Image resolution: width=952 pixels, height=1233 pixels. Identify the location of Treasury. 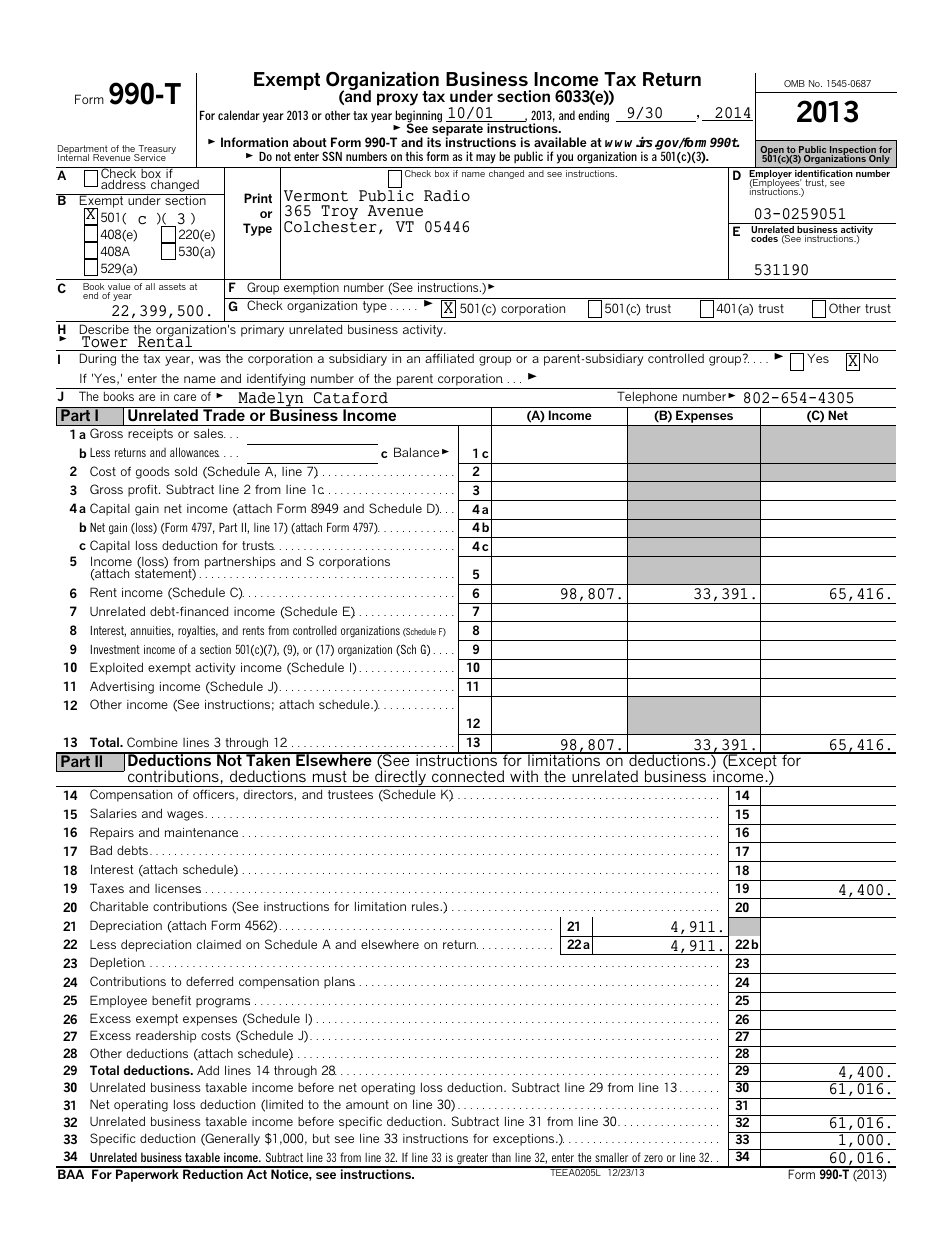
(156, 151).
